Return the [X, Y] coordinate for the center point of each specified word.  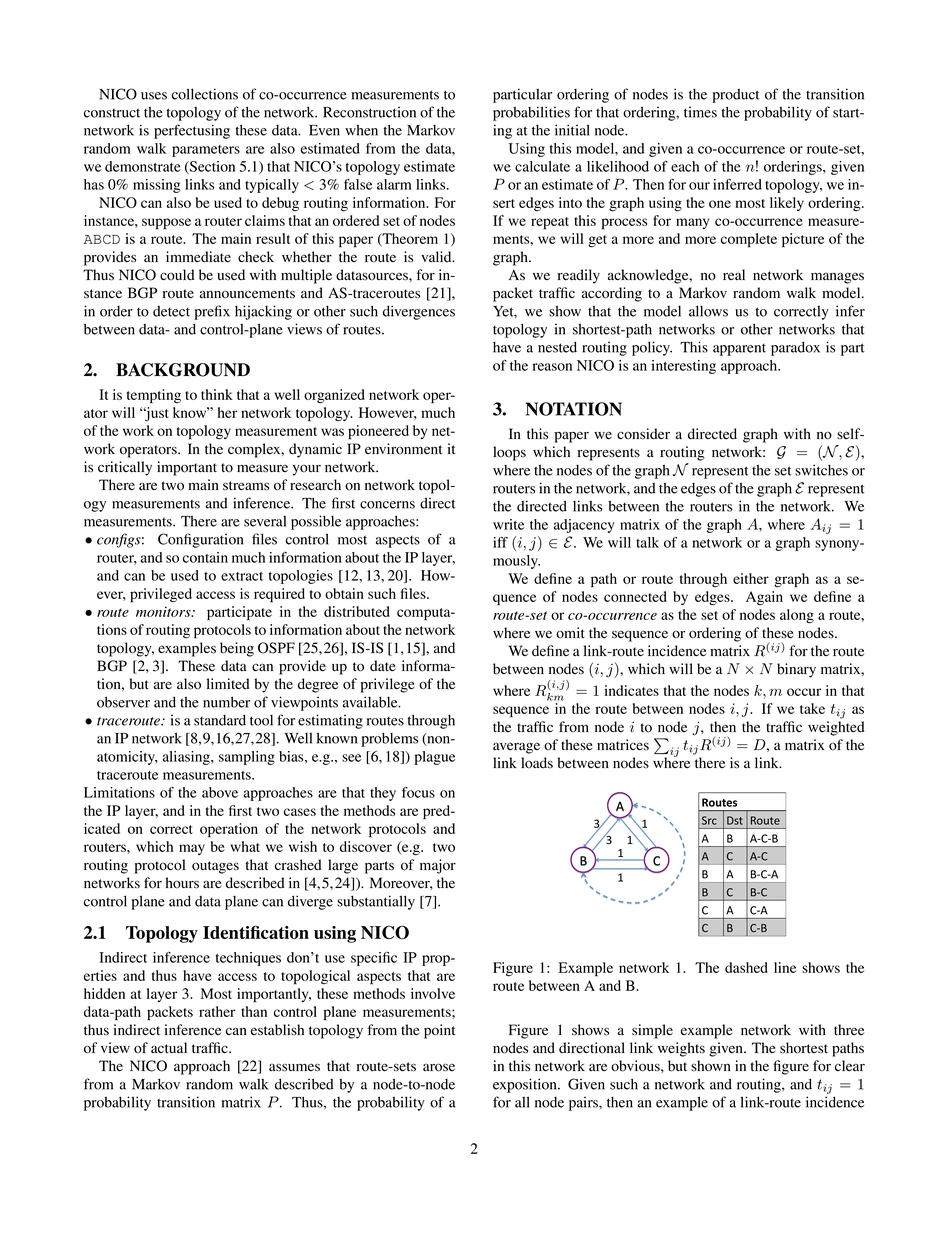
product [736, 96]
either [751, 578]
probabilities [531, 113]
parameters [206, 151]
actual [169, 1047]
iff [500, 542]
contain [205, 557]
